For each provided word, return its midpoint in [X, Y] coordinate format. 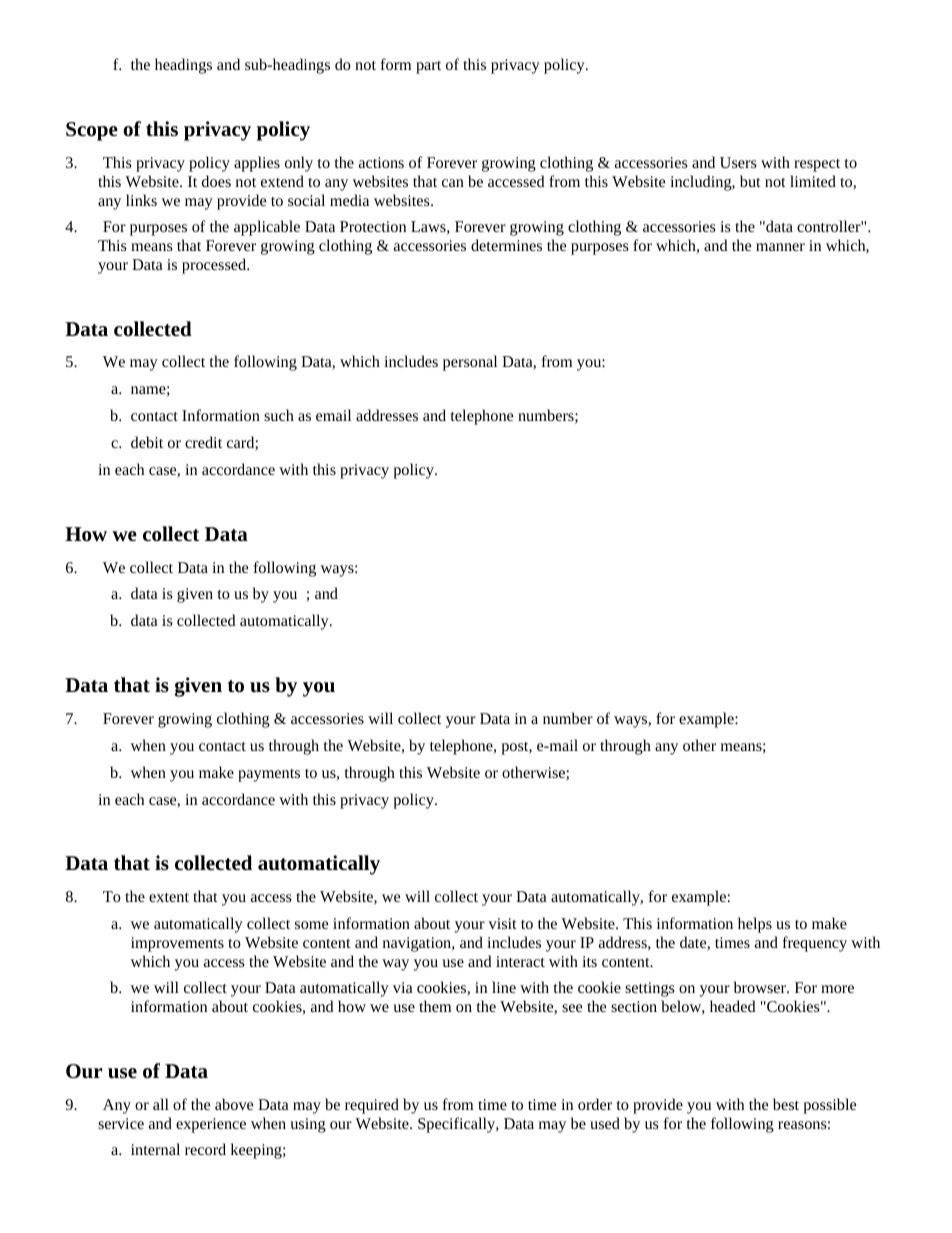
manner [780, 247]
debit [147, 442]
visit [502, 923]
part [428, 67]
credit [203, 442]
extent [169, 897]
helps [755, 925]
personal [470, 363]
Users [738, 162]
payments [269, 775]
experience [211, 1125]
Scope [92, 131]
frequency [815, 944]
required [372, 1106]
